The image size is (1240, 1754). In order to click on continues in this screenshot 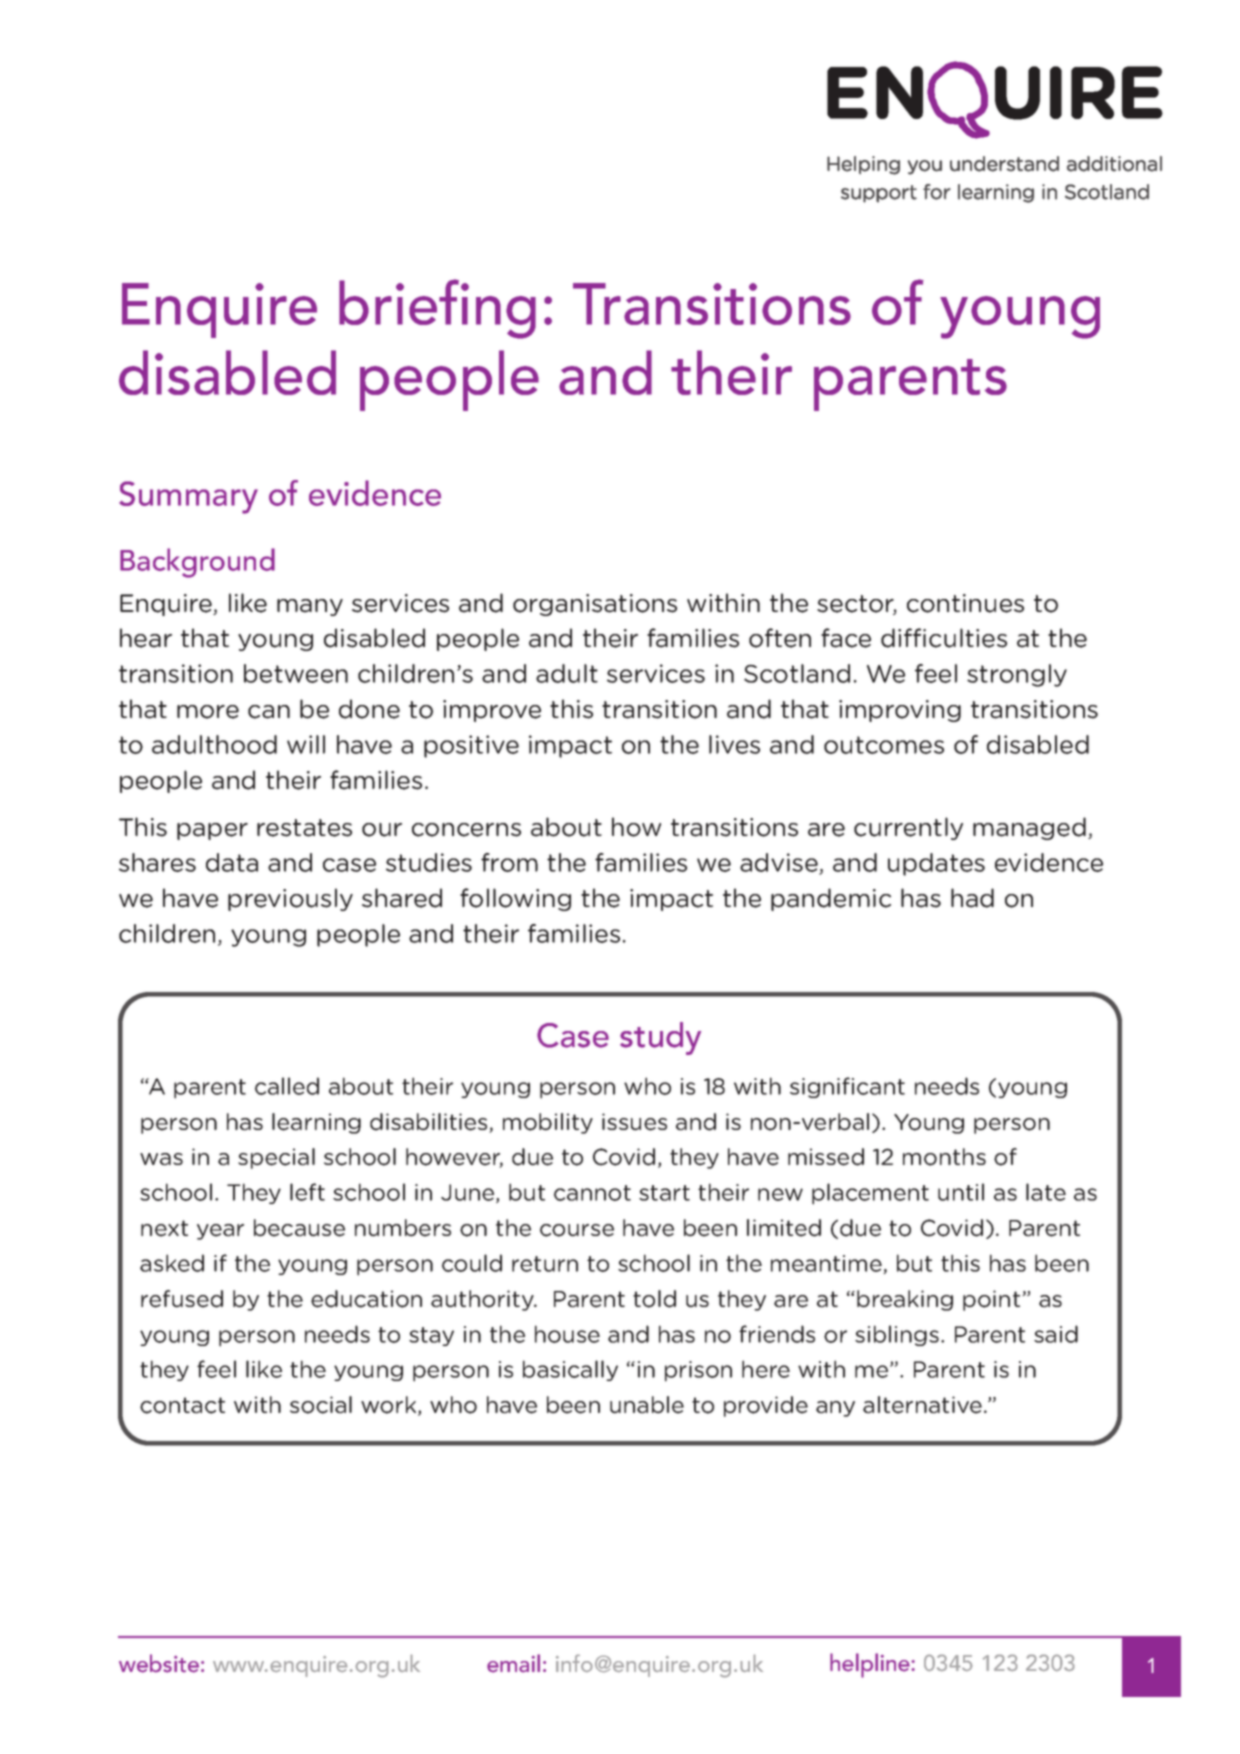, I will do `click(965, 603)`.
